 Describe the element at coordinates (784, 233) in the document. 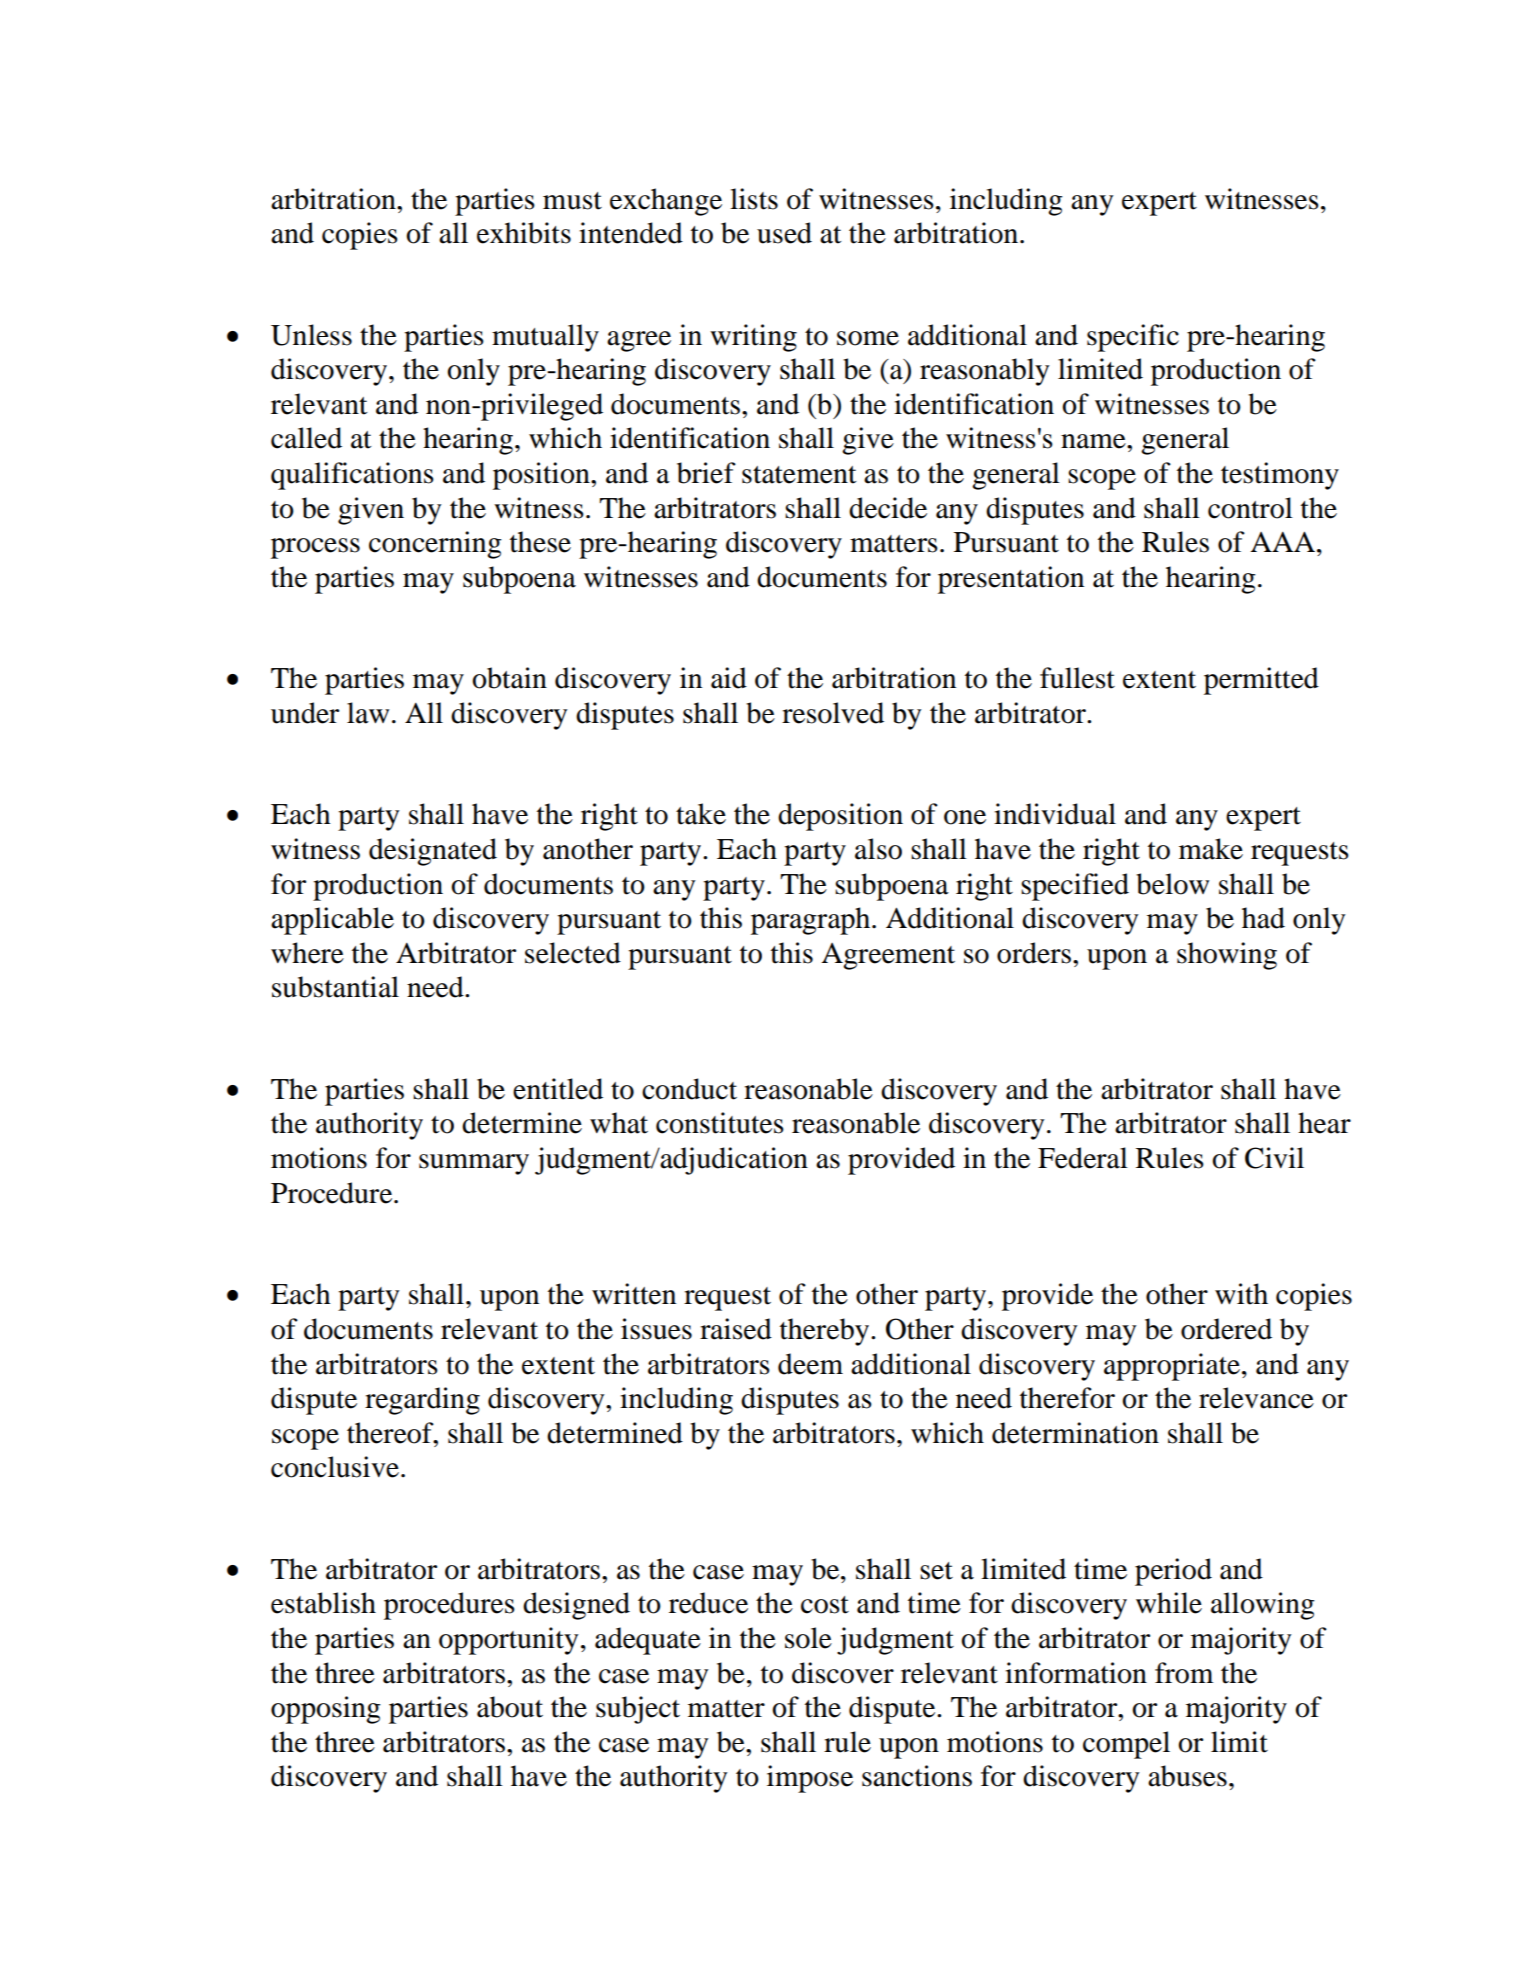

I see `used` at that location.
